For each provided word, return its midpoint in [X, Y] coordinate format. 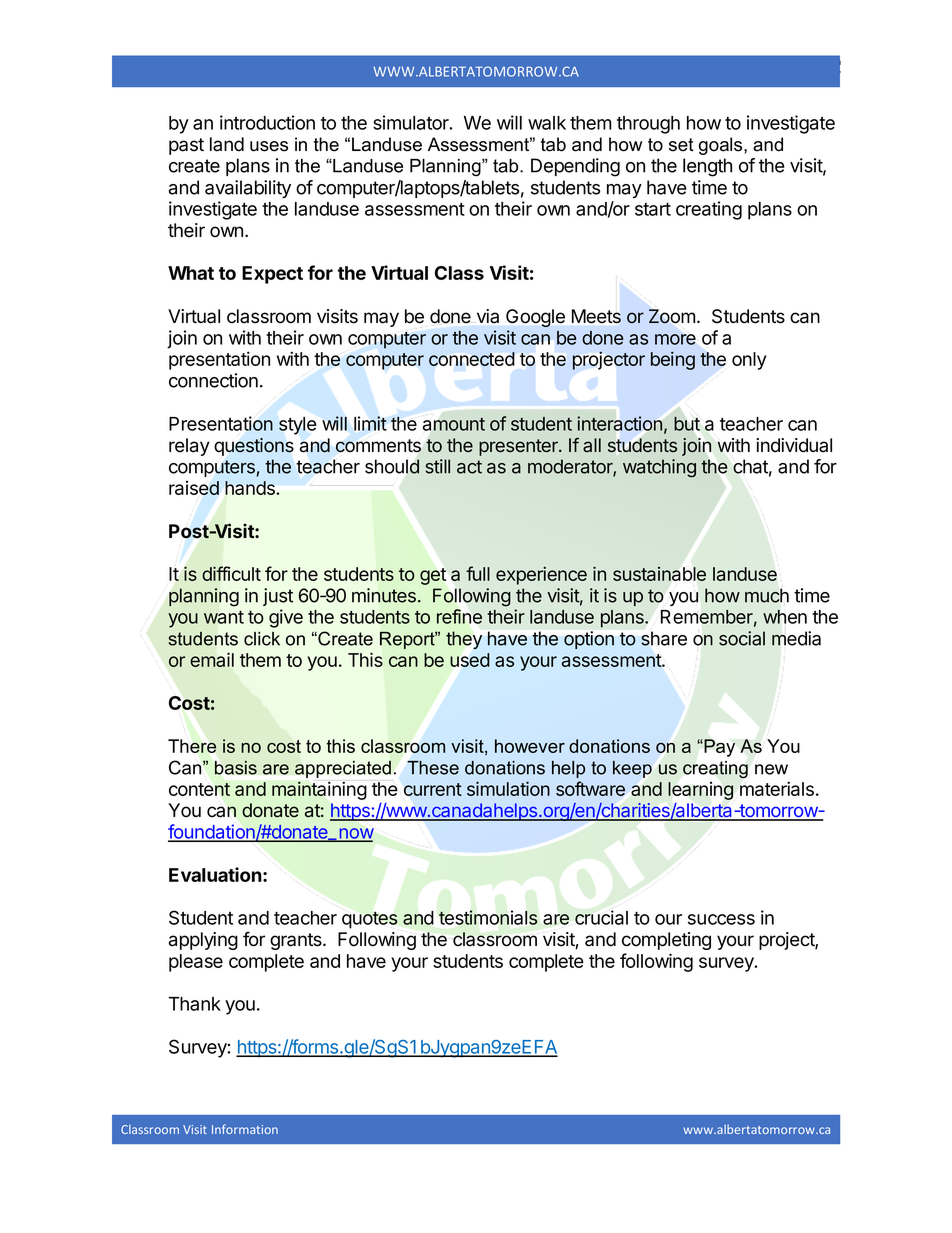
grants [297, 941]
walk [547, 123]
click [262, 639]
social [742, 638]
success [721, 919]
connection [213, 380]
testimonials [488, 917]
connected [472, 359]
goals [722, 146]
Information [245, 1129]
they [464, 640]
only [749, 361]
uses [269, 146]
